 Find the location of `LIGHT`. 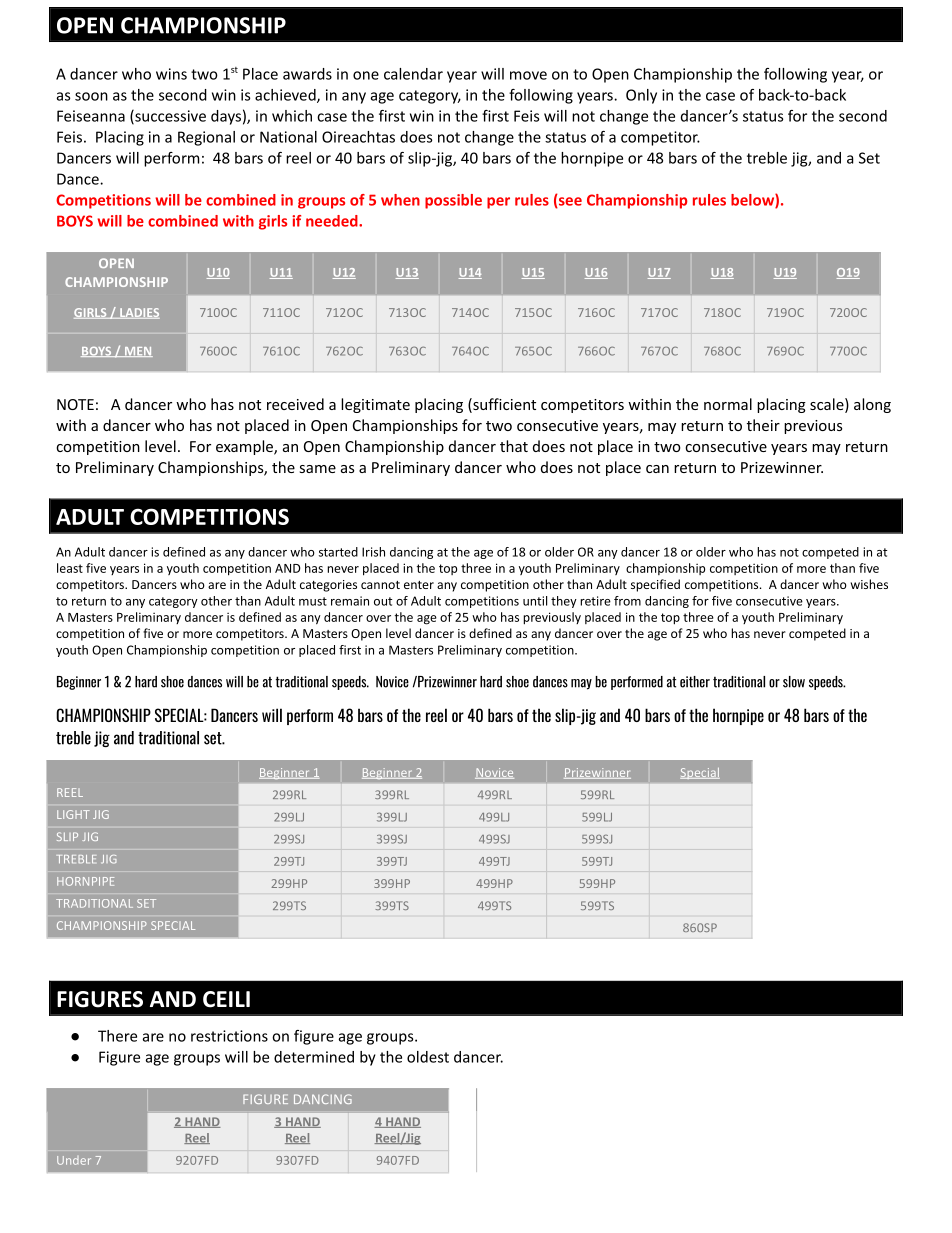

LIGHT is located at coordinates (73, 814).
